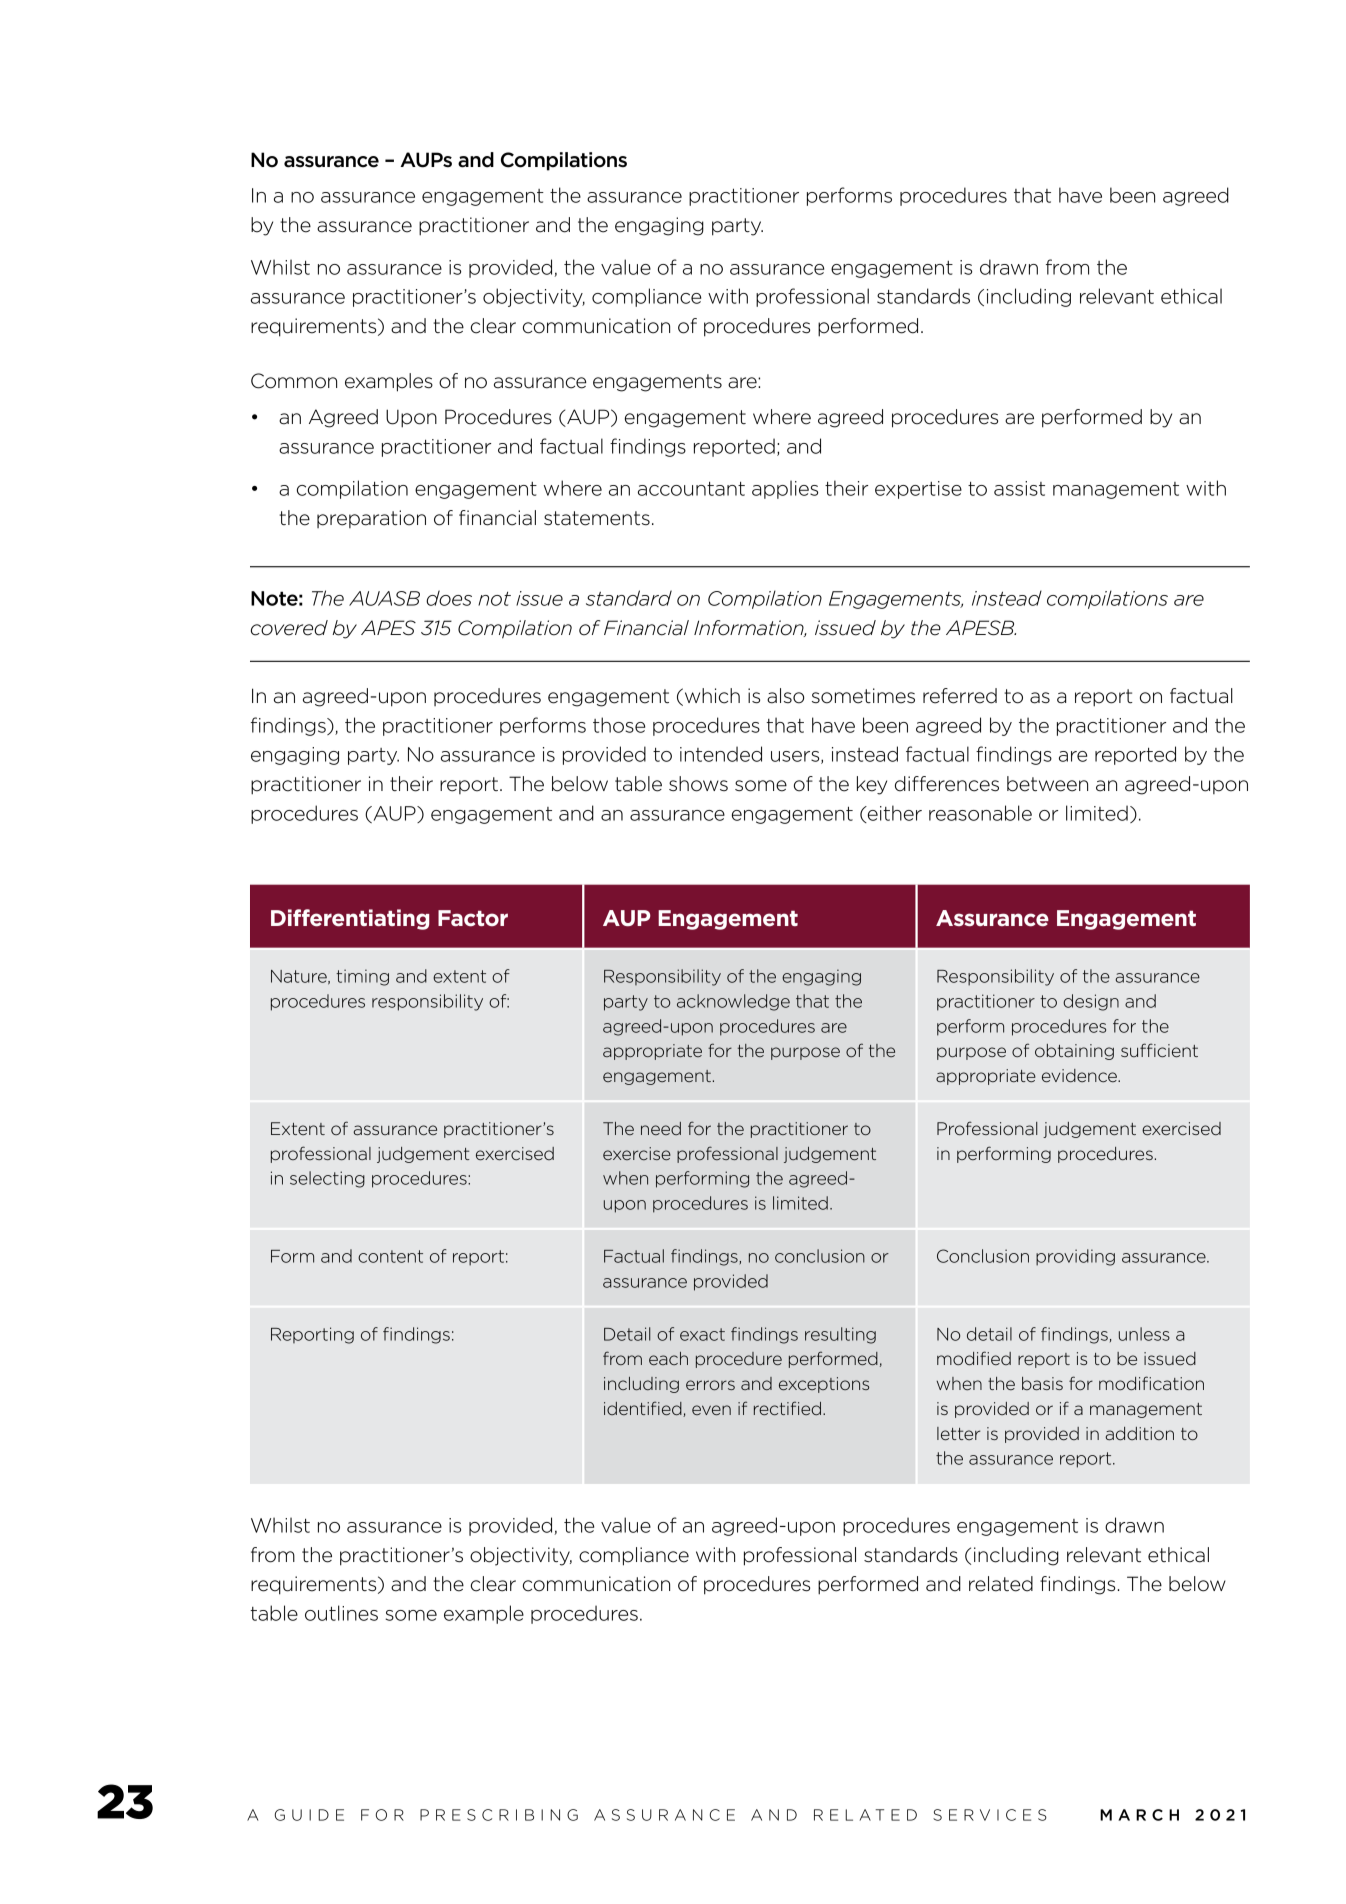 This image has height=1904, width=1346. I want to click on content, so click(390, 1256).
